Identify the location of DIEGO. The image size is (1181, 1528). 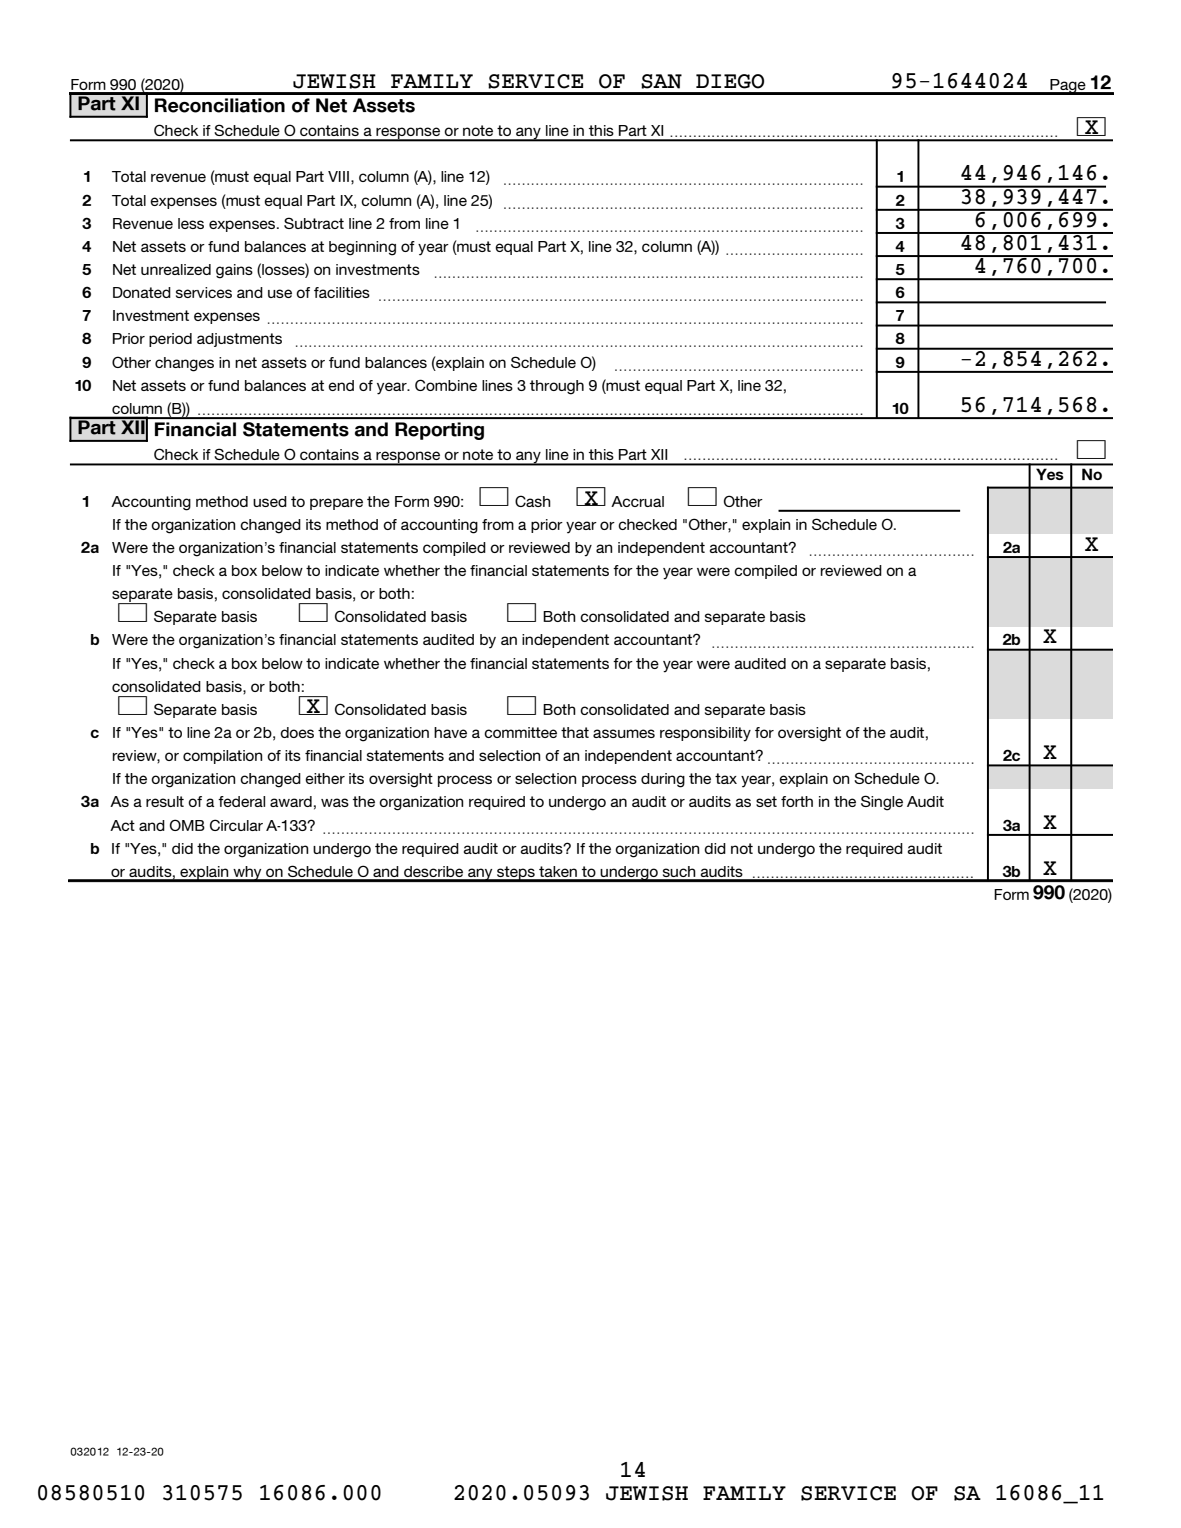
(730, 81).
